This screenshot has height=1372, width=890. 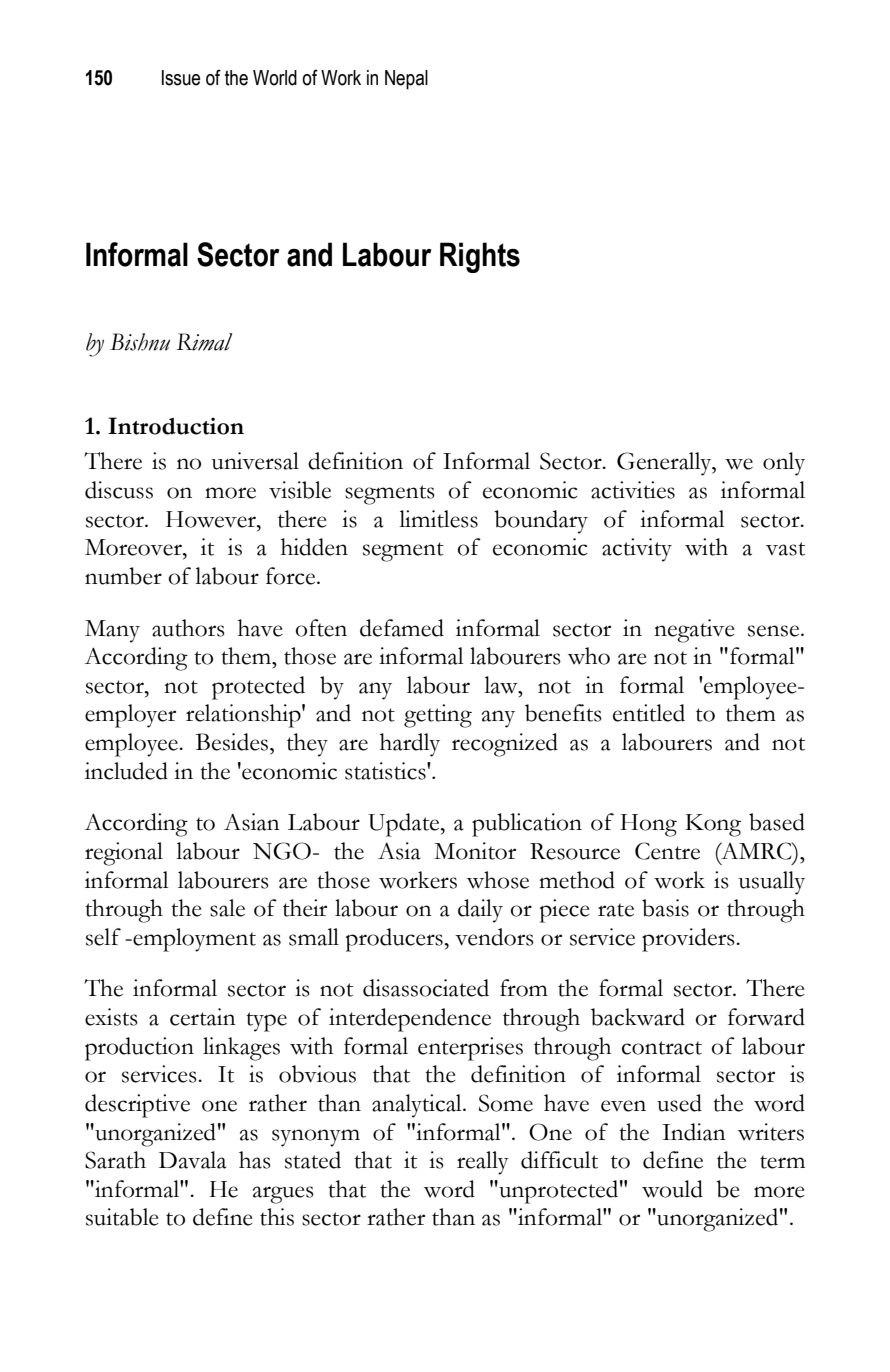 I want to click on employment, so click(x=193, y=940).
